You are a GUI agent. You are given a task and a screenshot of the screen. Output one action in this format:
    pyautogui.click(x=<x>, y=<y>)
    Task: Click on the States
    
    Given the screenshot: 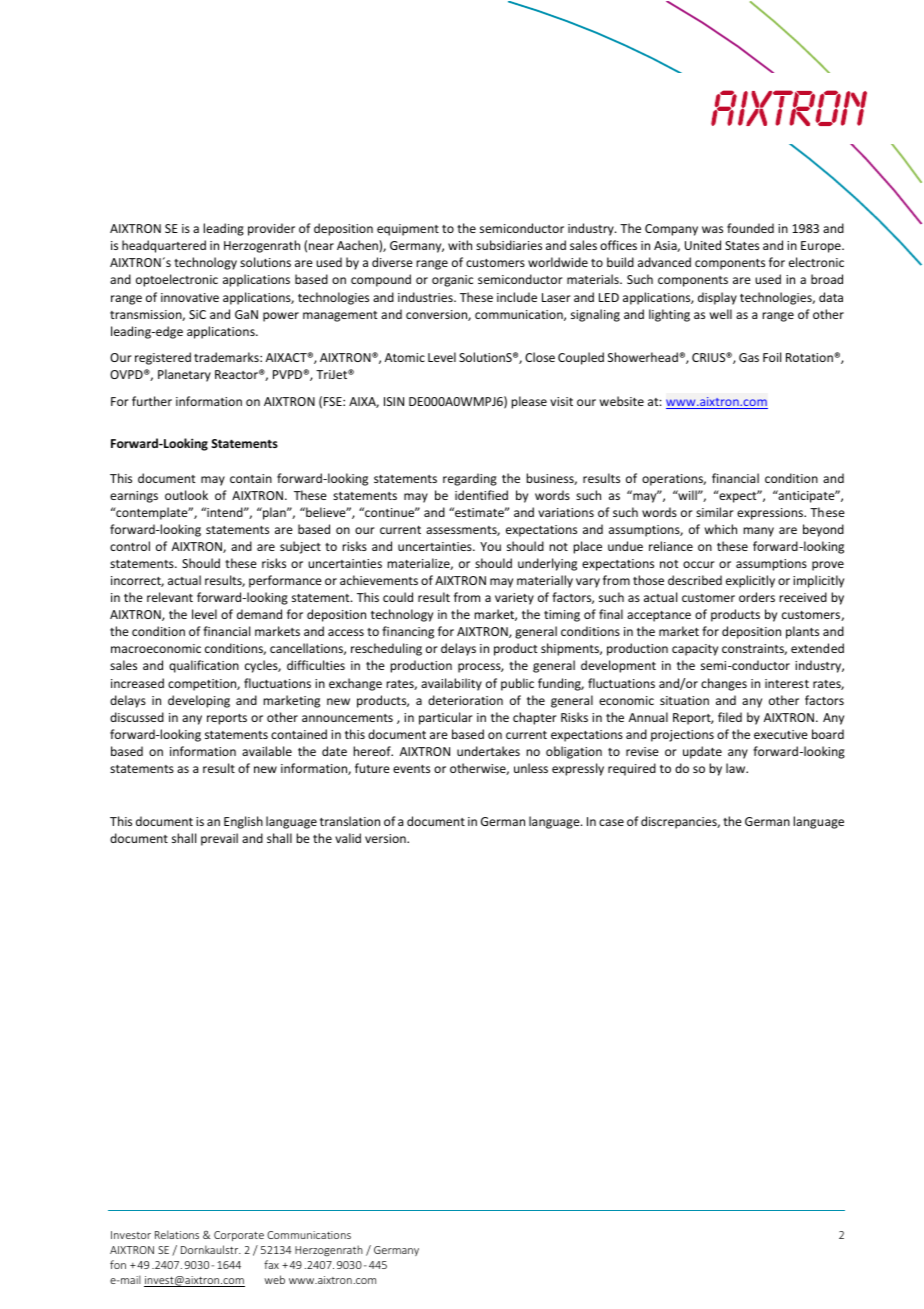 What is the action you would take?
    pyautogui.click(x=742, y=245)
